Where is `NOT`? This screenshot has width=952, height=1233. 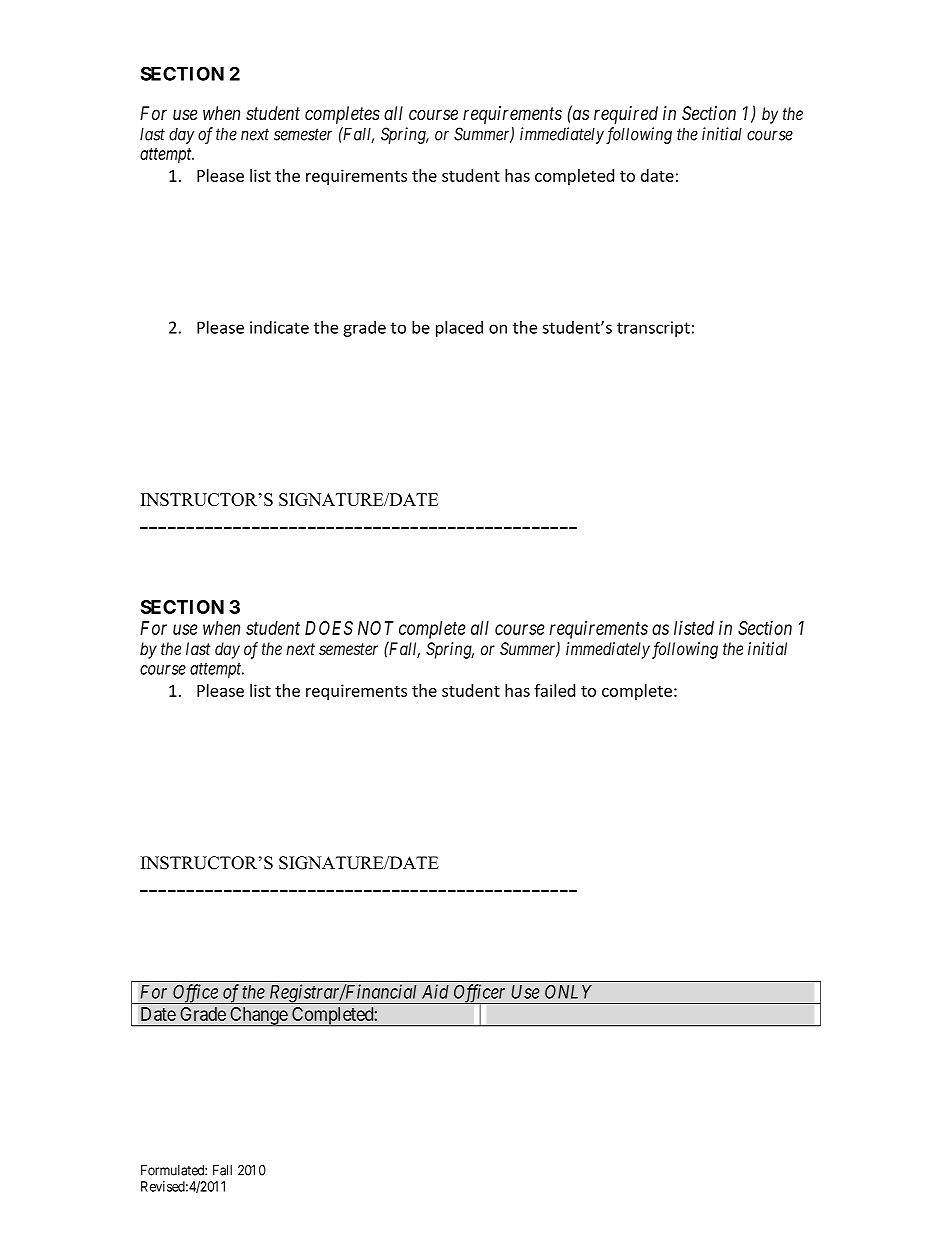
NOT is located at coordinates (376, 628).
